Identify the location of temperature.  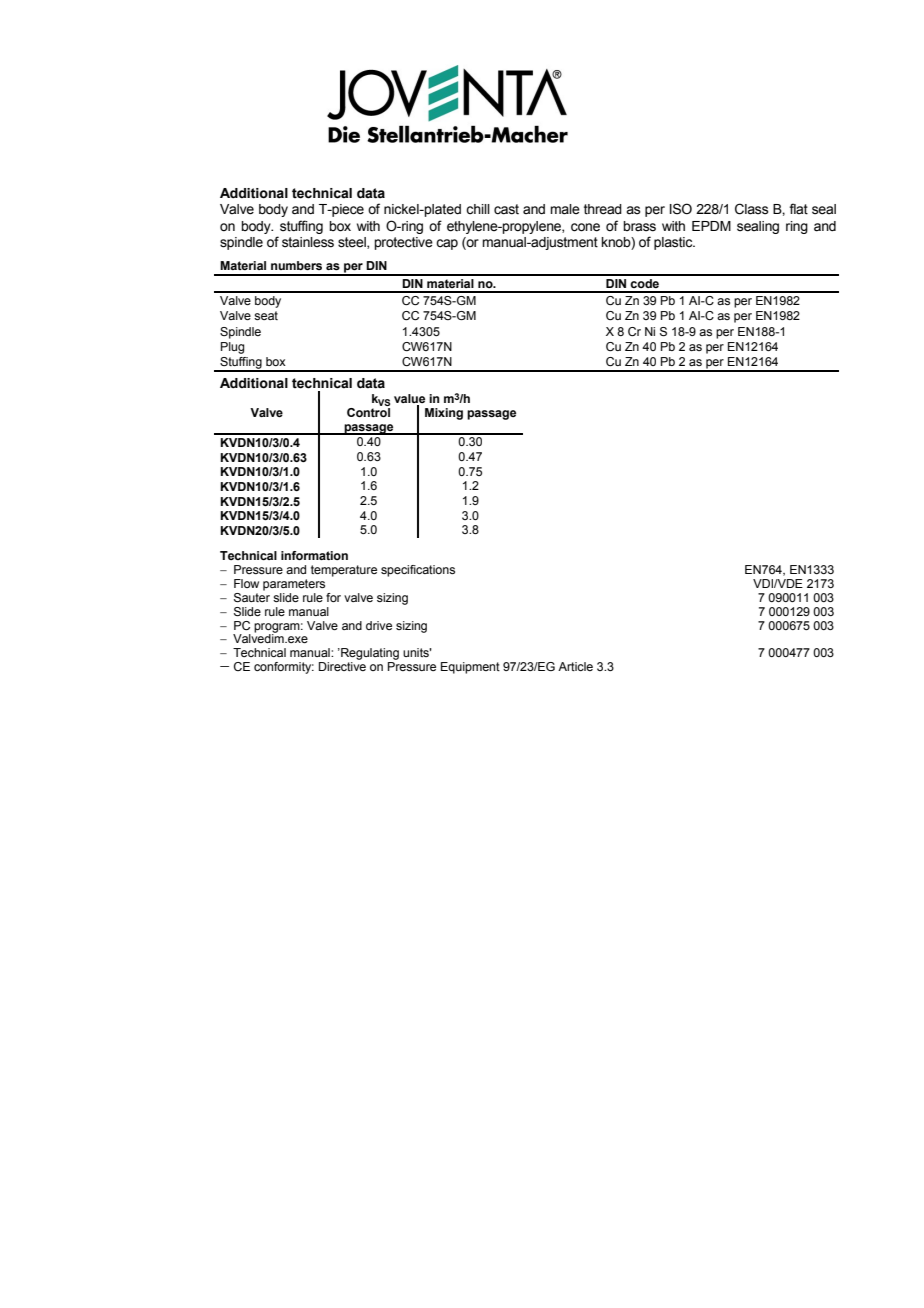
(344, 571).
